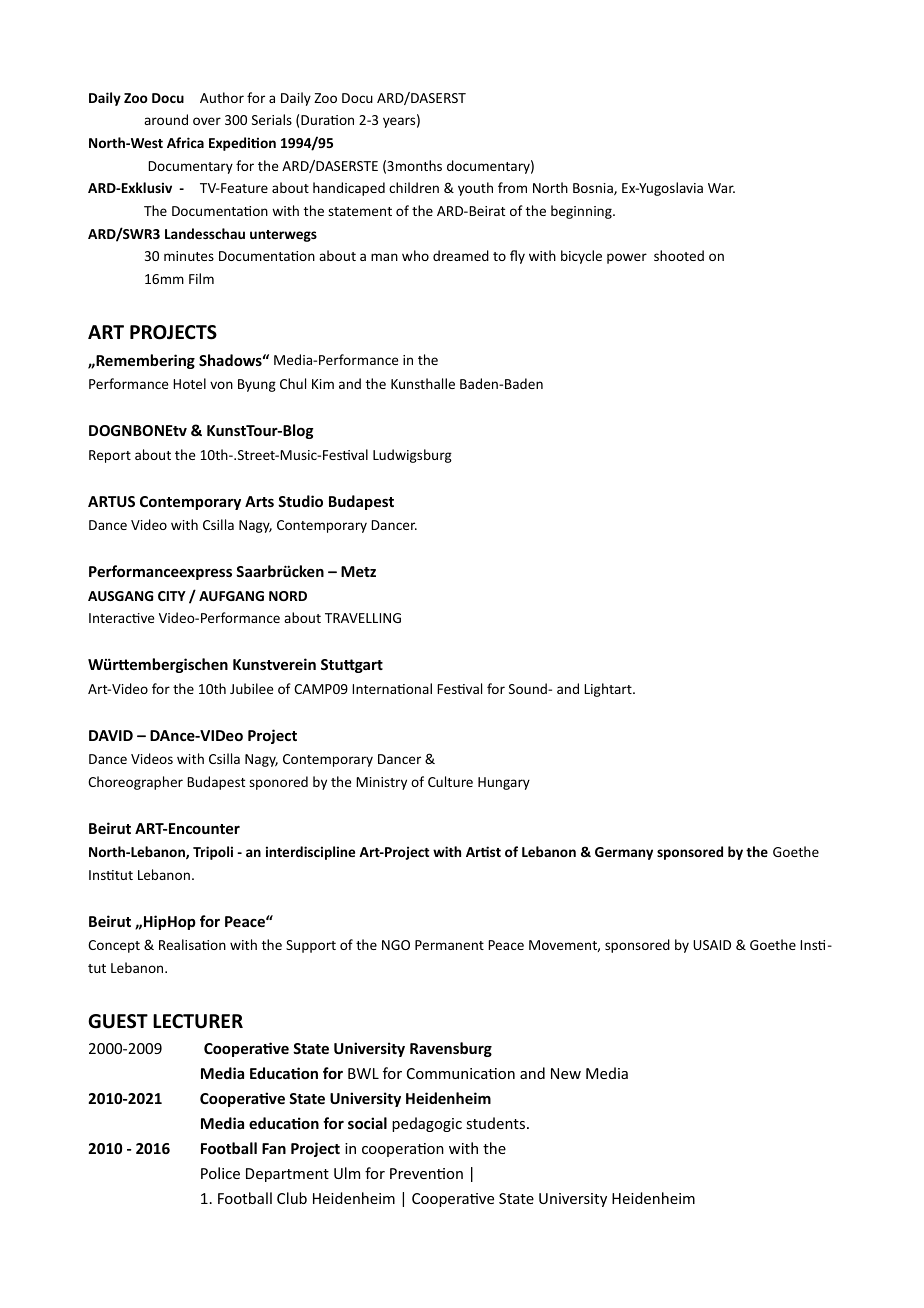 This image has width=924, height=1308. What do you see at coordinates (220, 1173) in the image?
I see `Police` at bounding box center [220, 1173].
